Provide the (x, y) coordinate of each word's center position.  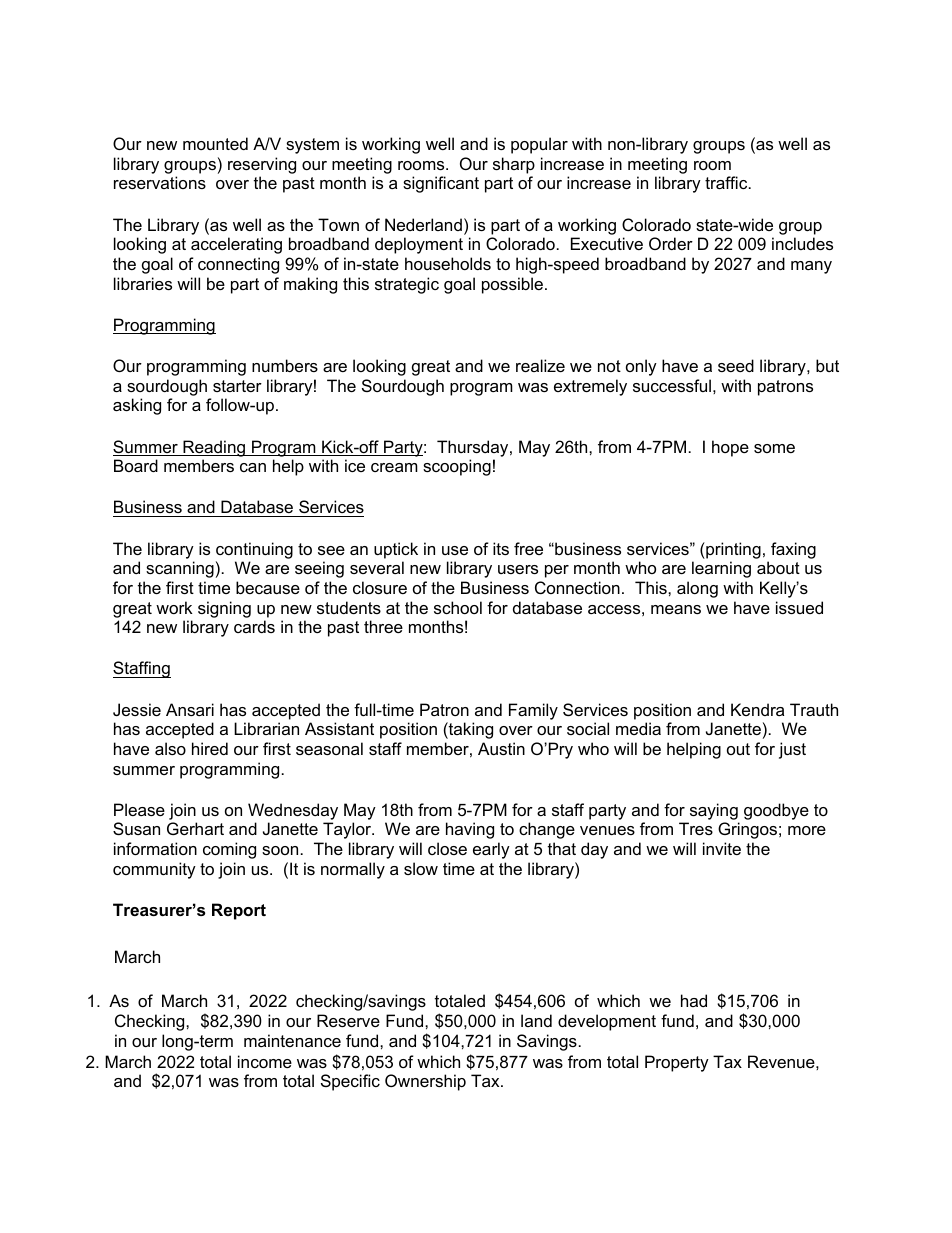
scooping (457, 467)
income (265, 1061)
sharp (514, 165)
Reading (214, 448)
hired (210, 748)
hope (730, 448)
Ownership (425, 1082)
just (792, 750)
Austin (501, 748)
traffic (727, 182)
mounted (215, 143)
